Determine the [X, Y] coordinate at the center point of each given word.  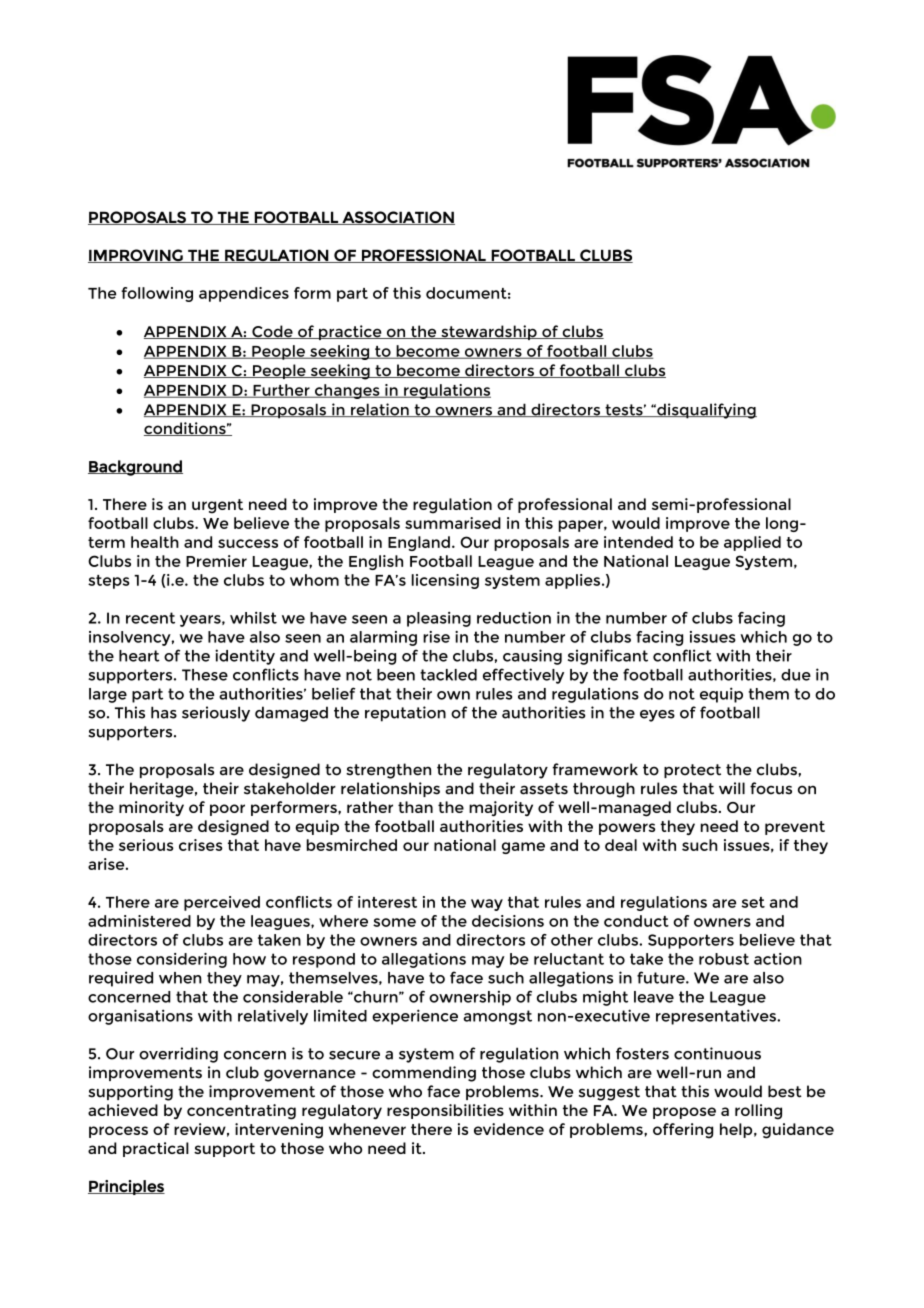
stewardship [489, 332]
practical [156, 1149]
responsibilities [445, 1111]
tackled [448, 675]
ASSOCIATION [397, 218]
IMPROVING [136, 256]
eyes [657, 716]
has [164, 712]
